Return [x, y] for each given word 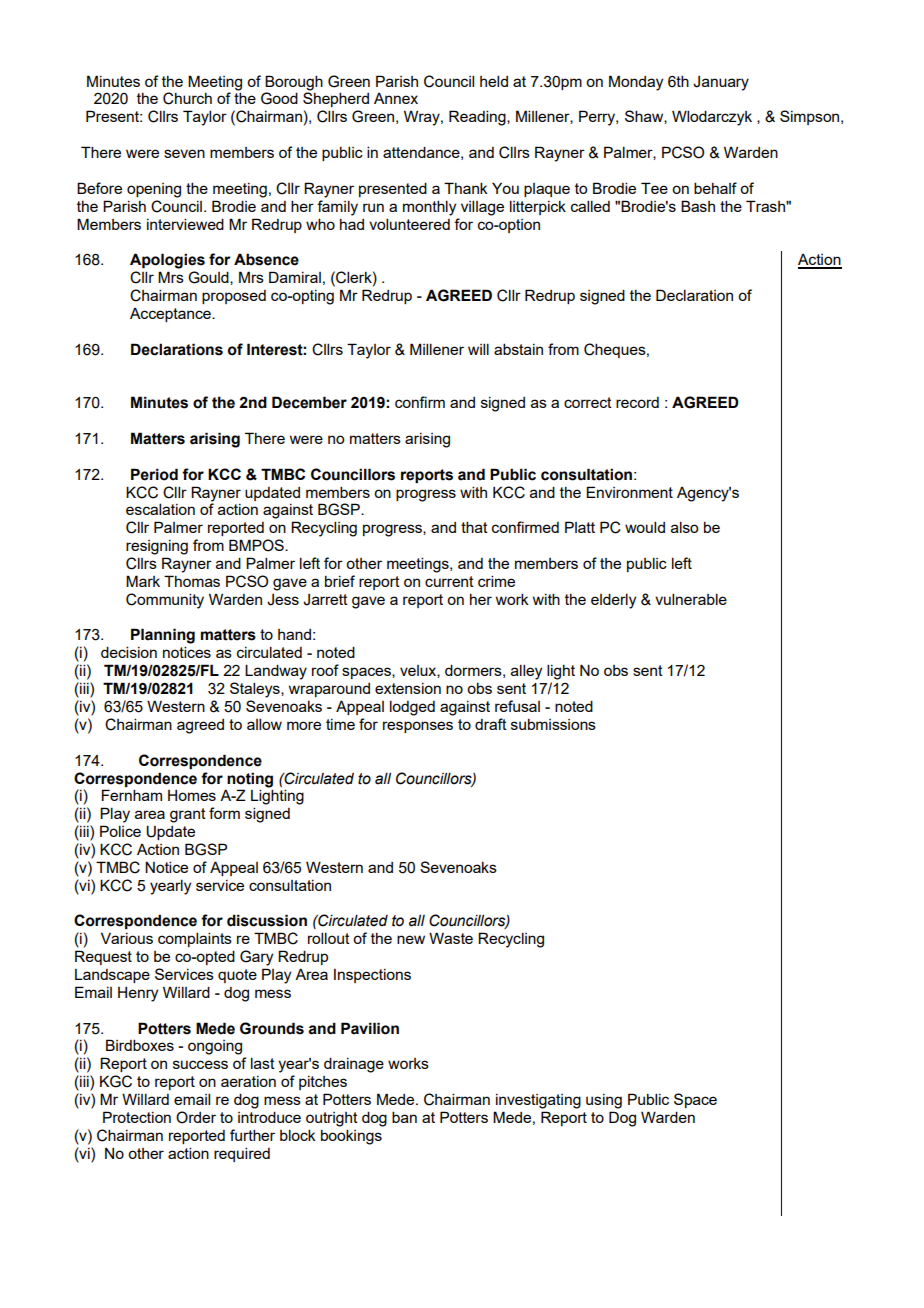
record [637, 402]
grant [188, 815]
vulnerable [691, 599]
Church [187, 98]
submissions [553, 724]
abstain [518, 349]
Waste [451, 938]
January [721, 83]
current [449, 581]
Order [196, 1117]
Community [165, 601]
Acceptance [171, 315]
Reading [478, 118]
